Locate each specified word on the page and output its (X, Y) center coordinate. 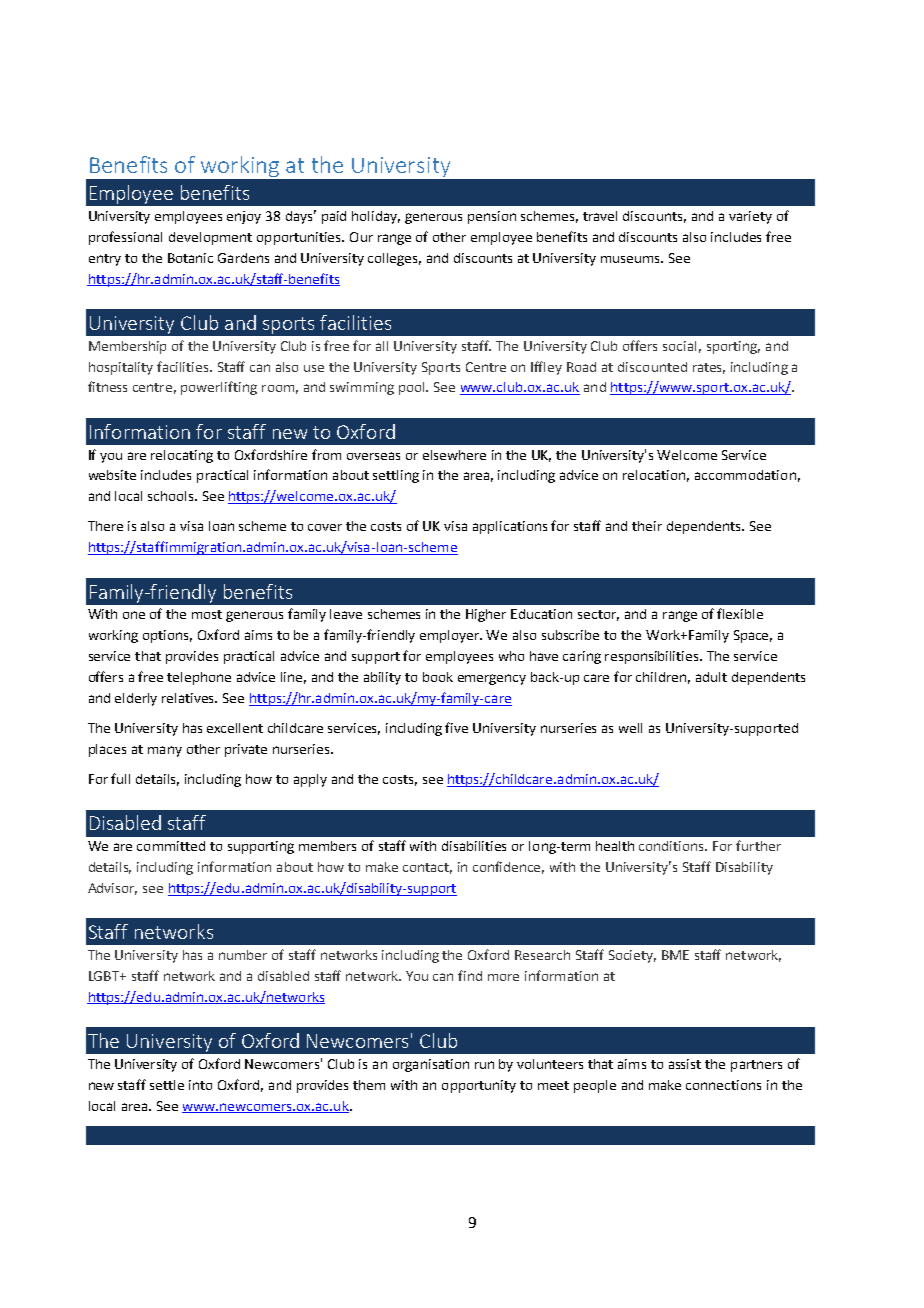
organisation (431, 1065)
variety (750, 217)
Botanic (190, 258)
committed (171, 846)
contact (427, 868)
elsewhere (454, 455)
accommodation (745, 475)
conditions (673, 846)
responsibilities (653, 657)
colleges (394, 259)
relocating (182, 456)
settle (167, 1085)
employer (451, 636)
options (167, 636)
